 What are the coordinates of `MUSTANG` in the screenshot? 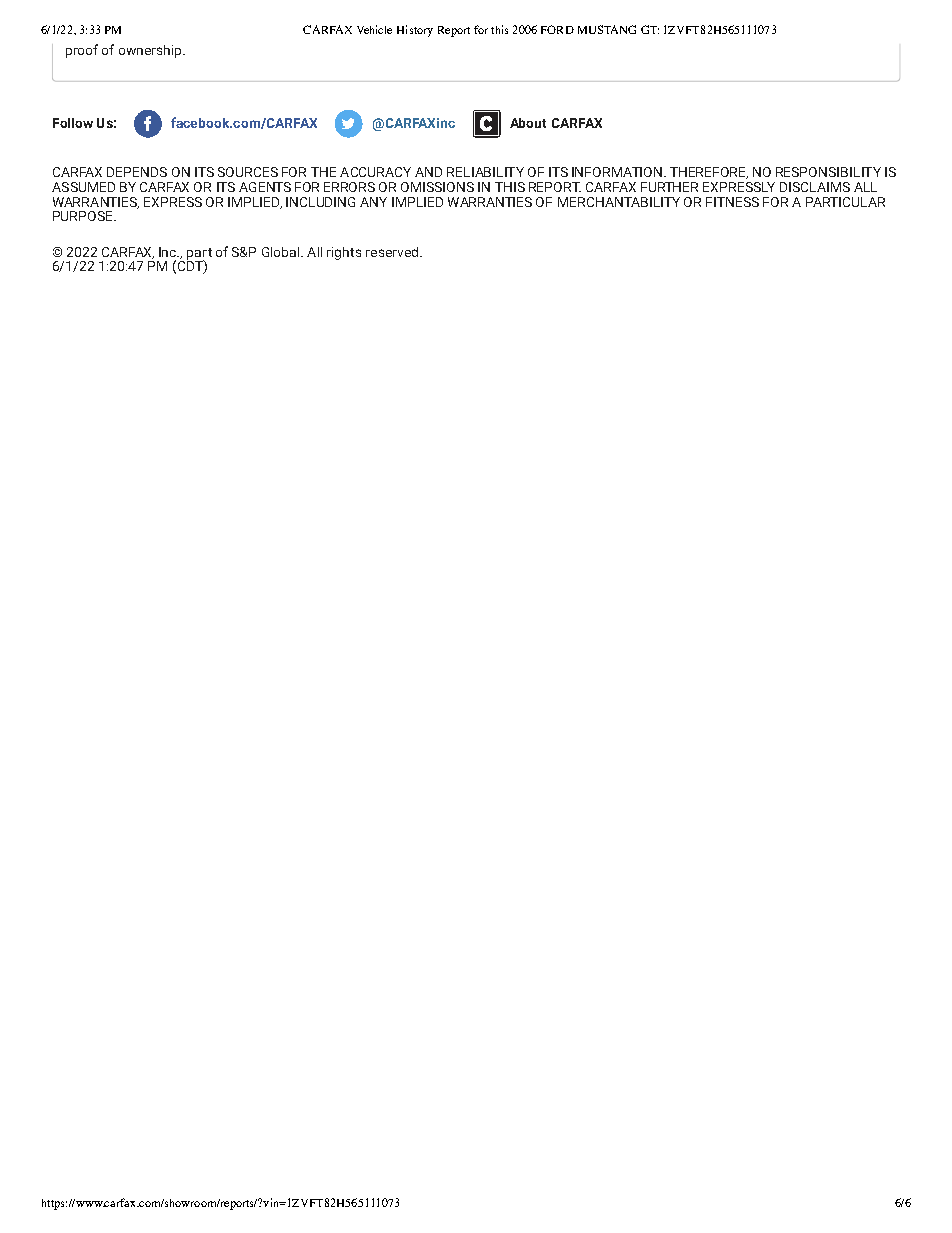 It's located at (607, 29).
